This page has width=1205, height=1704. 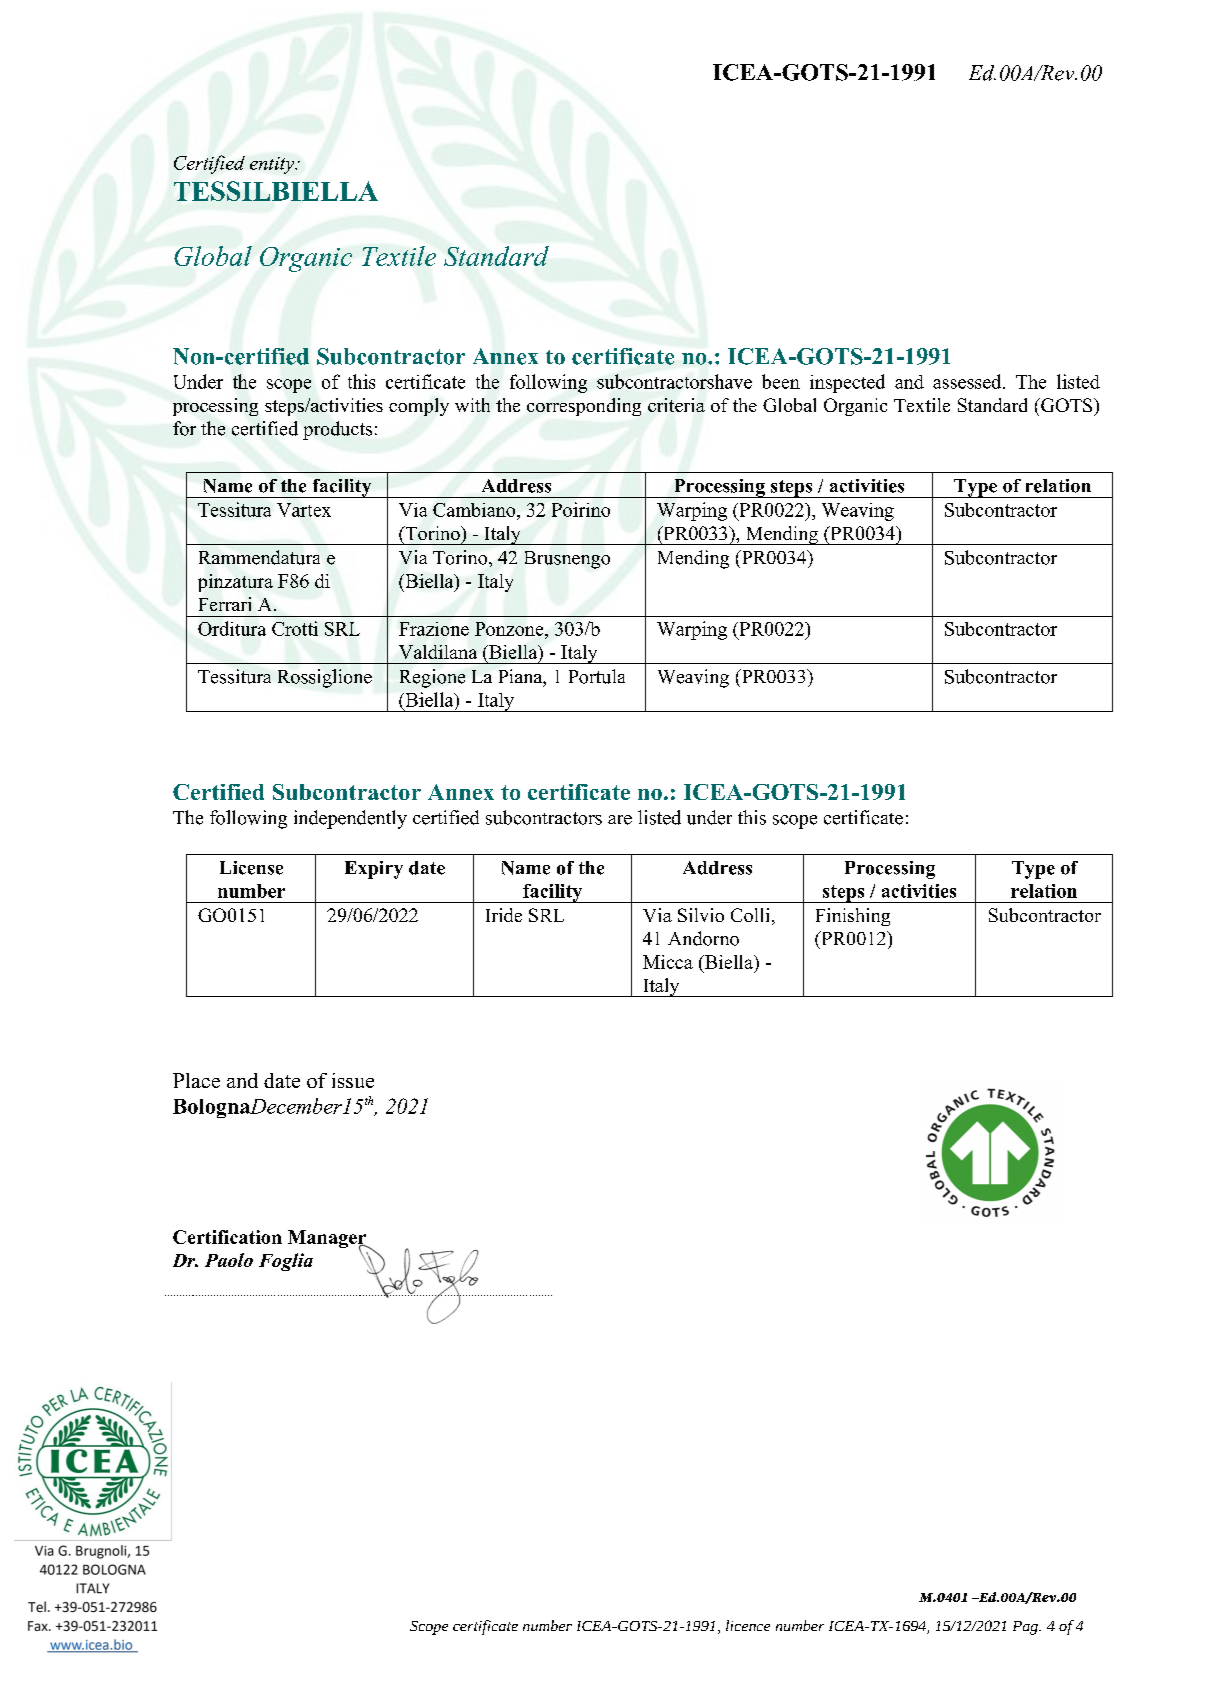 I want to click on Paolo, so click(x=229, y=1260).
